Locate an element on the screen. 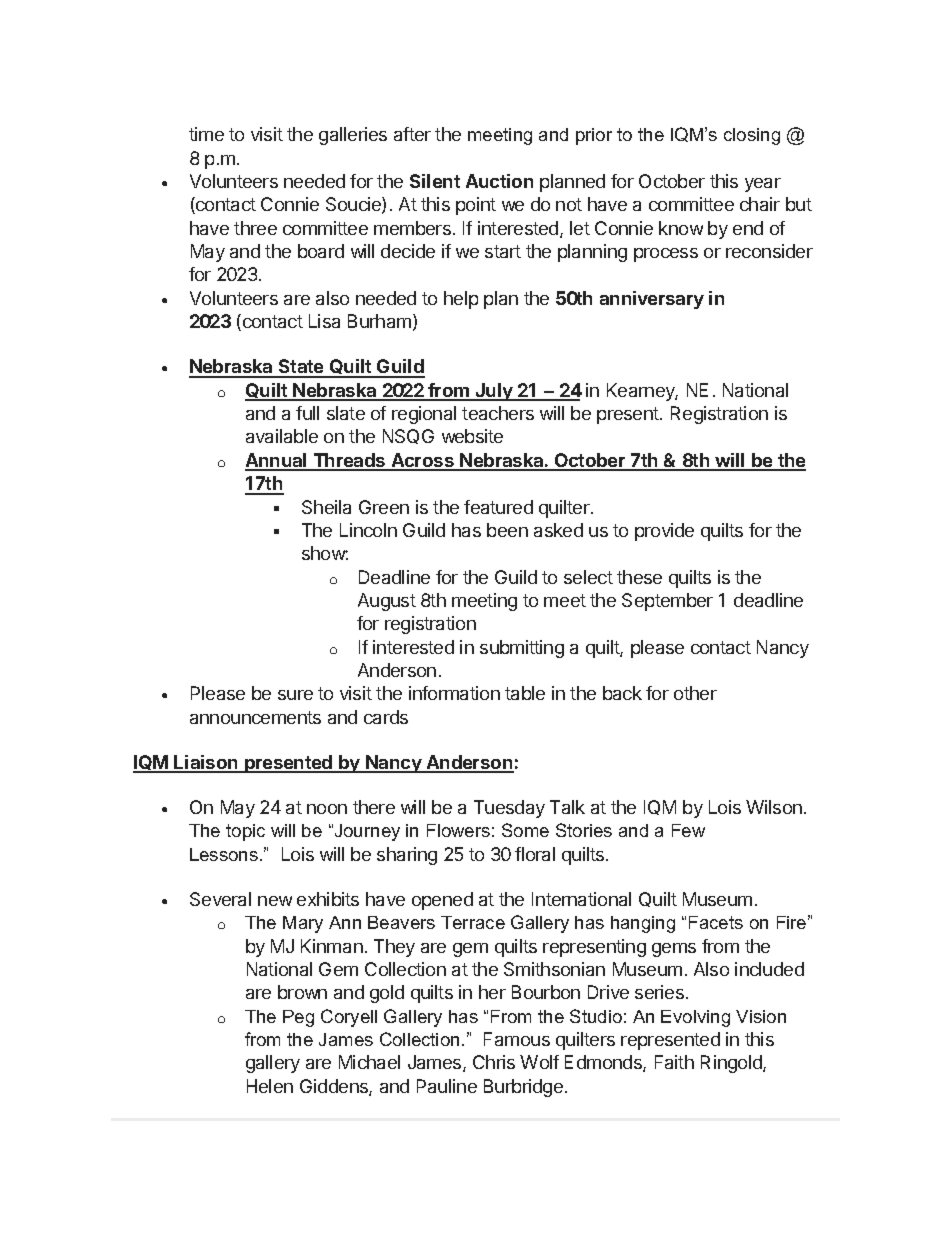 The image size is (952, 1233). closing is located at coordinates (752, 136).
